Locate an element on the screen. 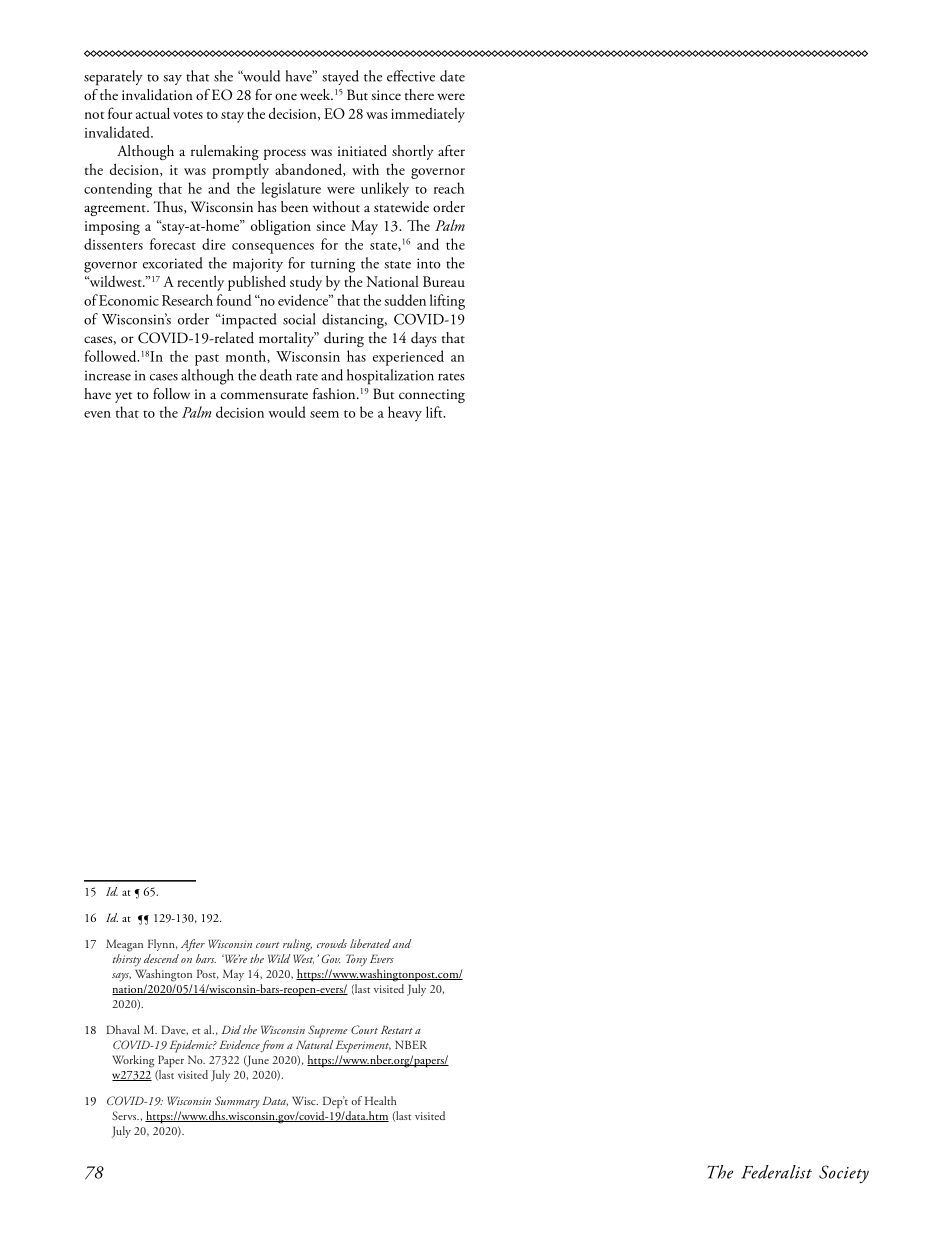 The image size is (952, 1233). Federalist is located at coordinates (776, 1172).
